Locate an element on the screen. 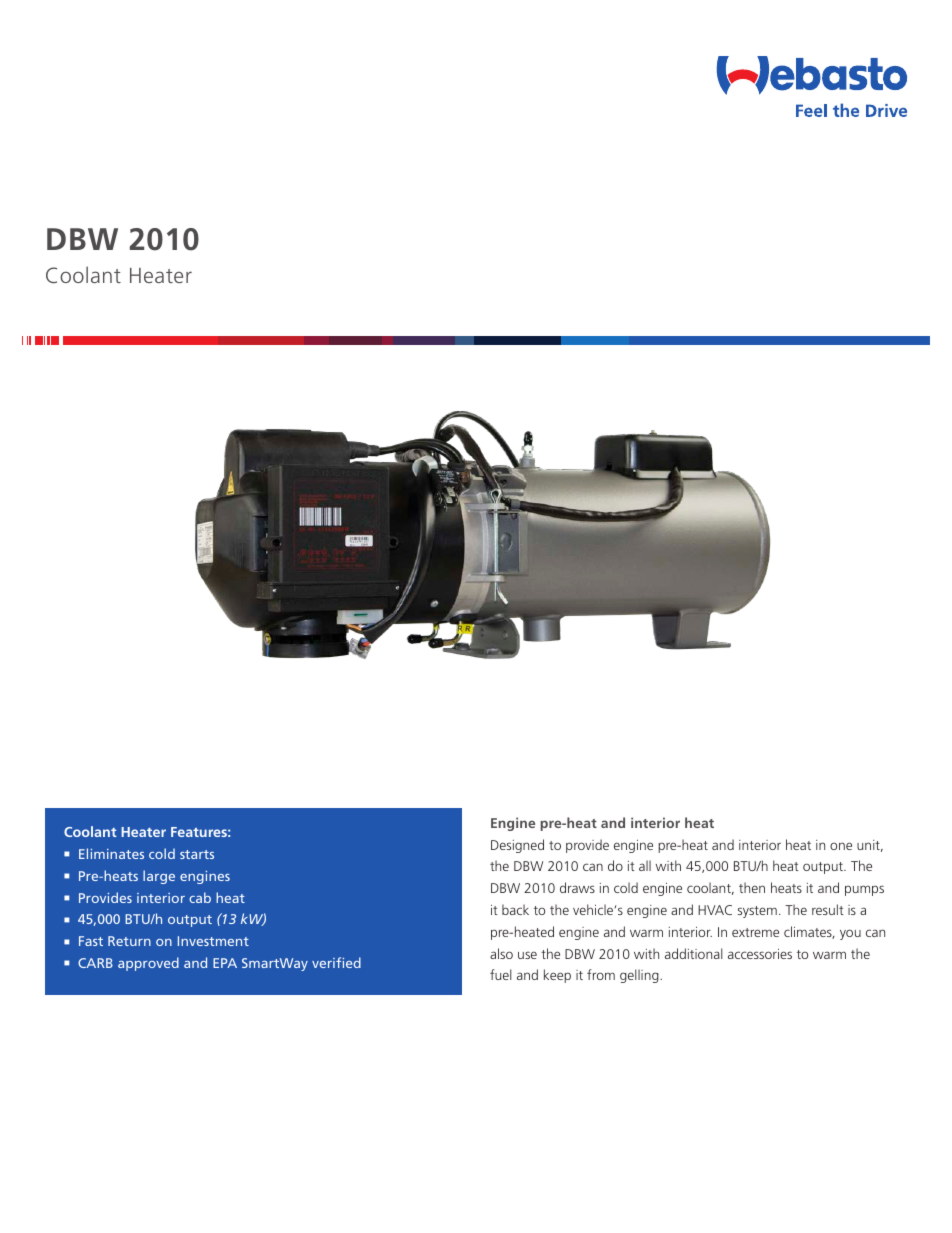 This screenshot has height=1233, width=952. Designed is located at coordinates (517, 846).
